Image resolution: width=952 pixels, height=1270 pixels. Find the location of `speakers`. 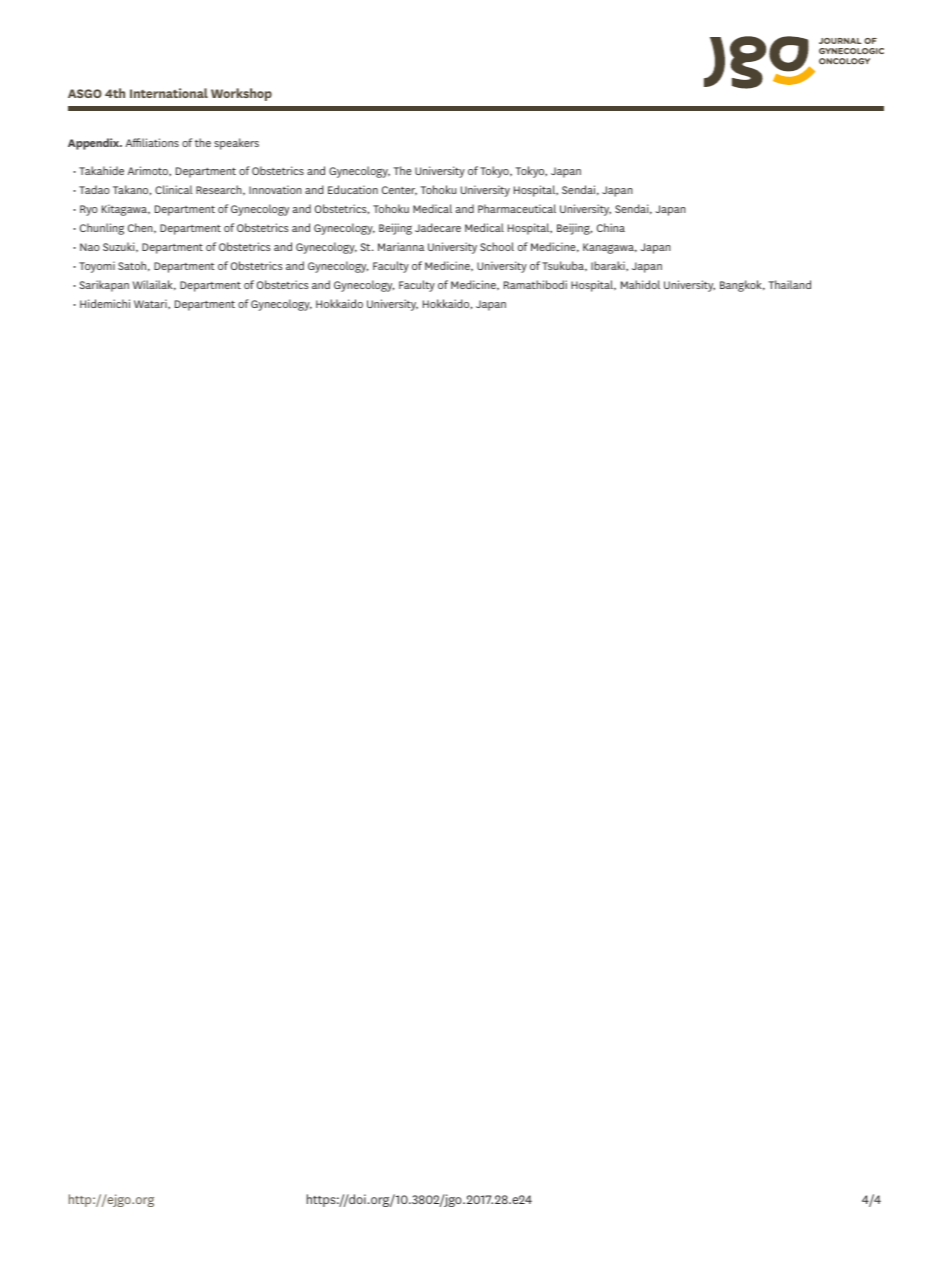

speakers is located at coordinates (236, 144).
